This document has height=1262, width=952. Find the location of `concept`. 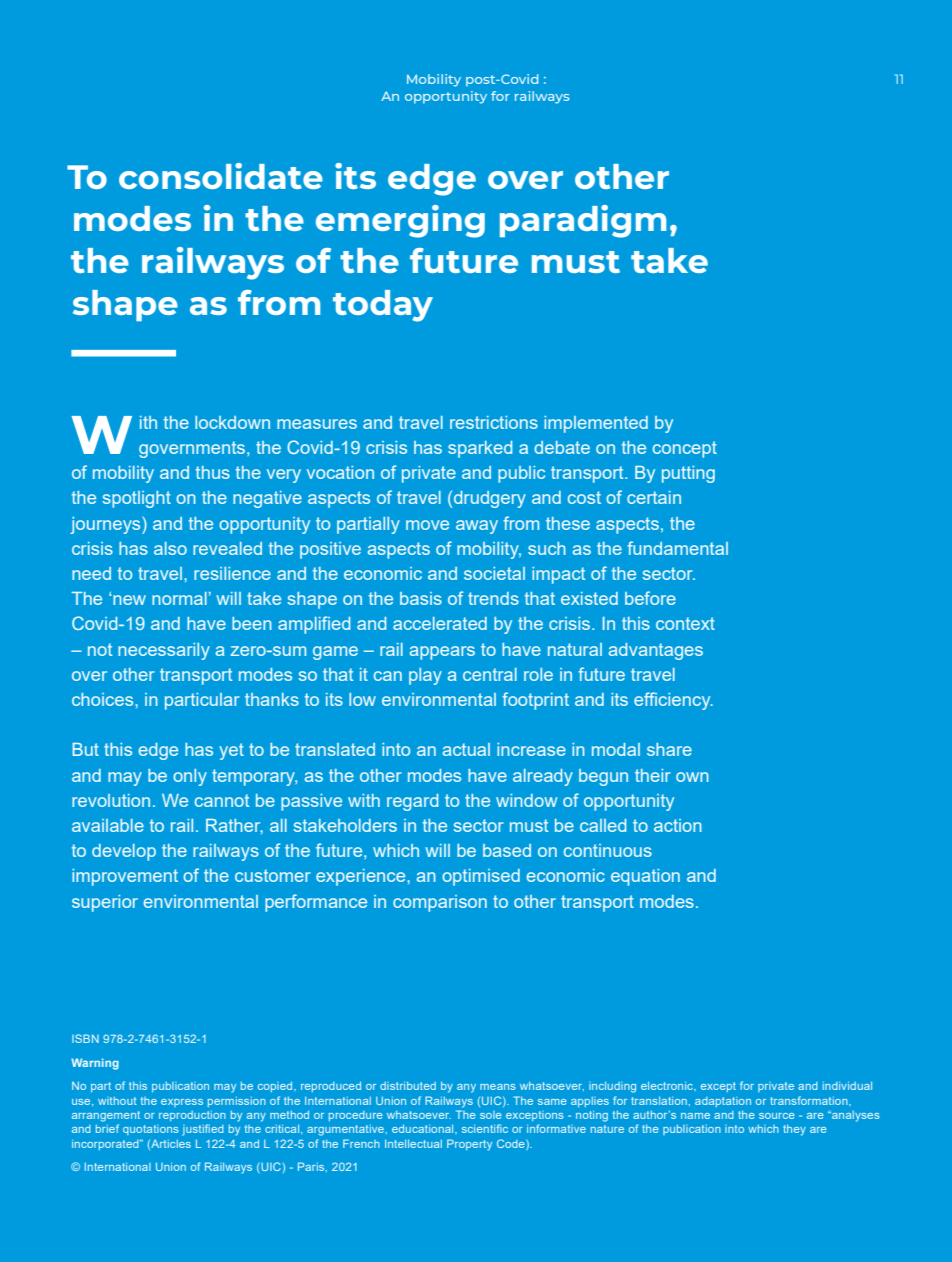

concept is located at coordinates (685, 449).
